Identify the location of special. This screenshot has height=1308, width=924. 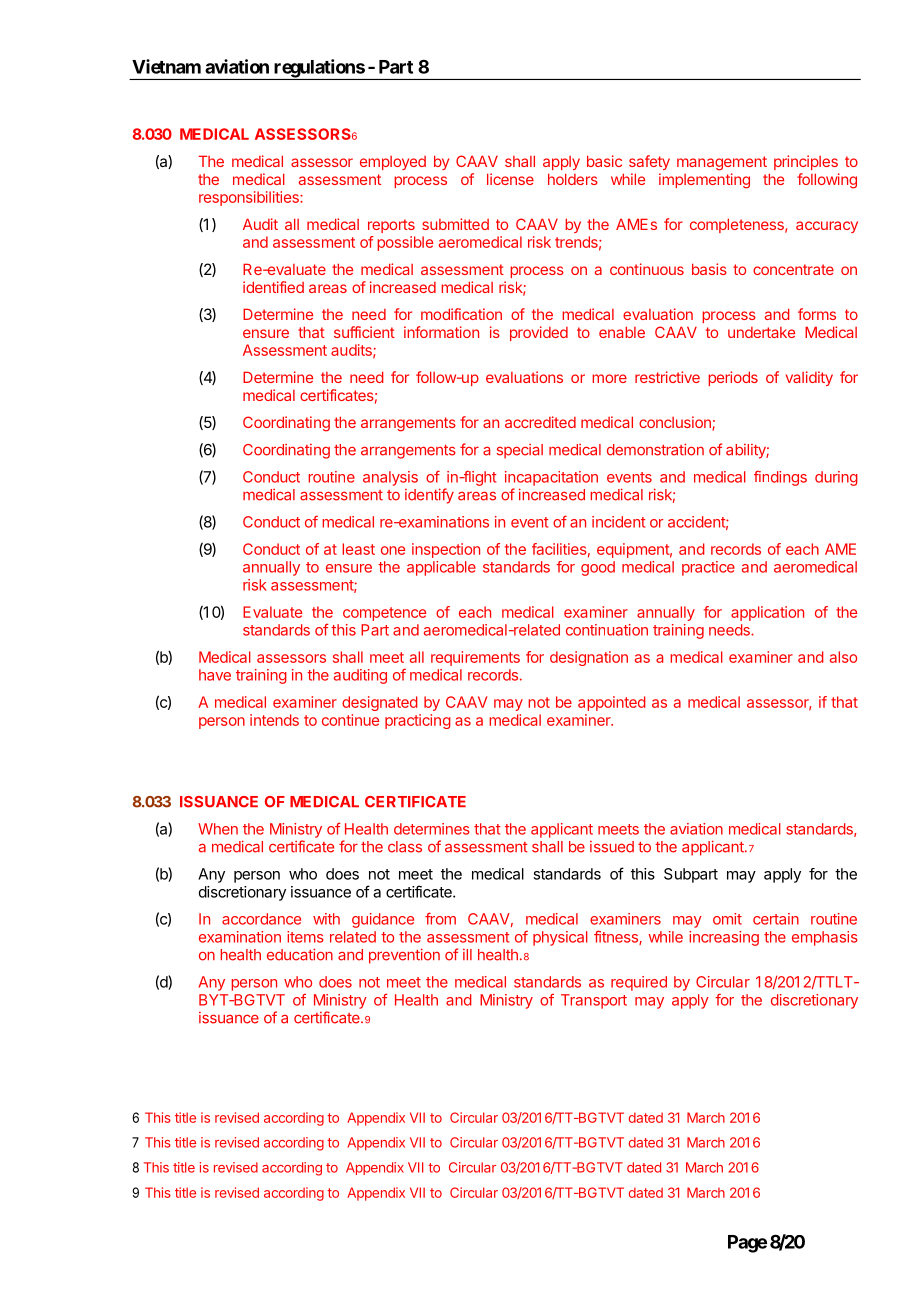
(520, 451).
